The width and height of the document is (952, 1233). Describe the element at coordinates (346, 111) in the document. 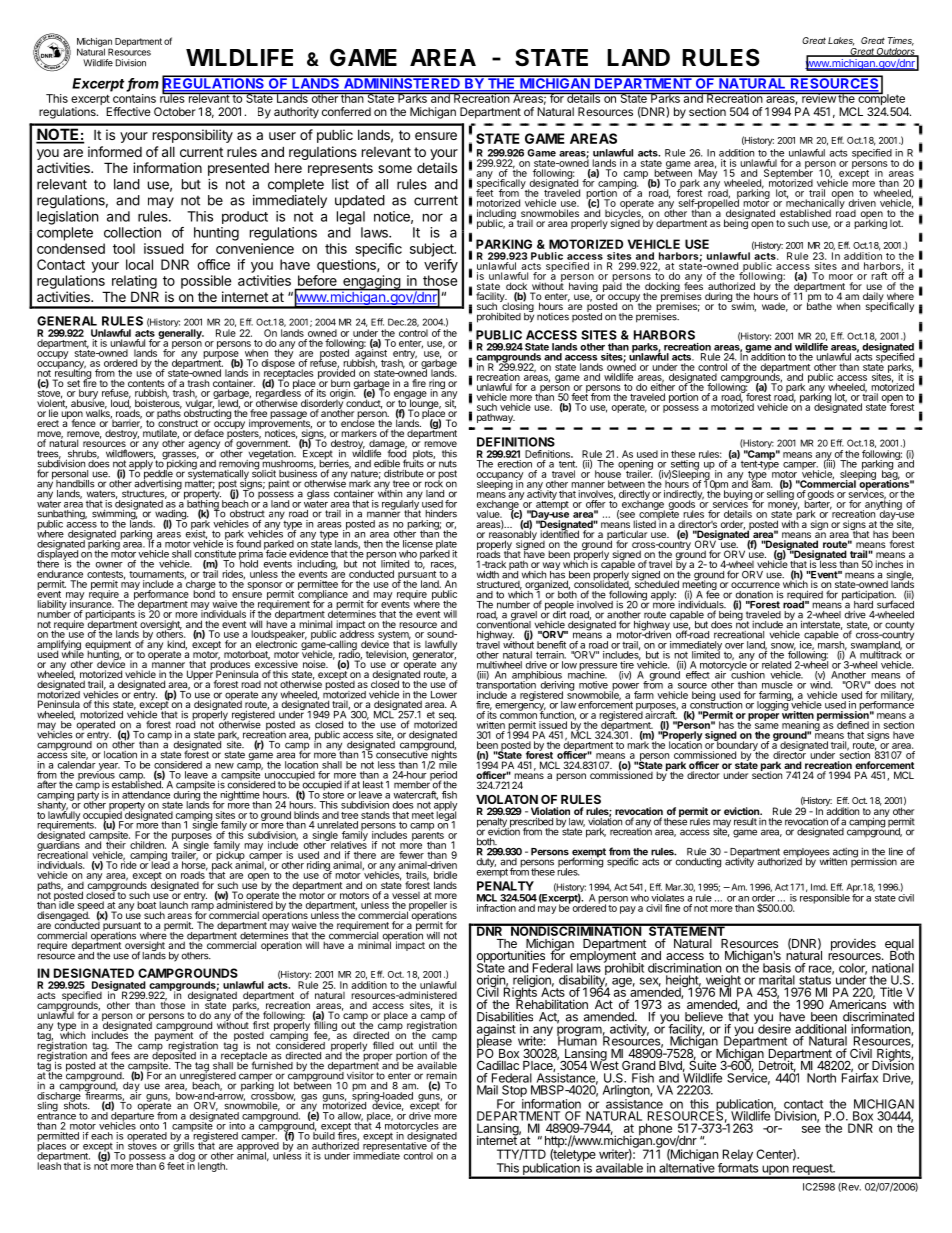

I see `conferred` at that location.
